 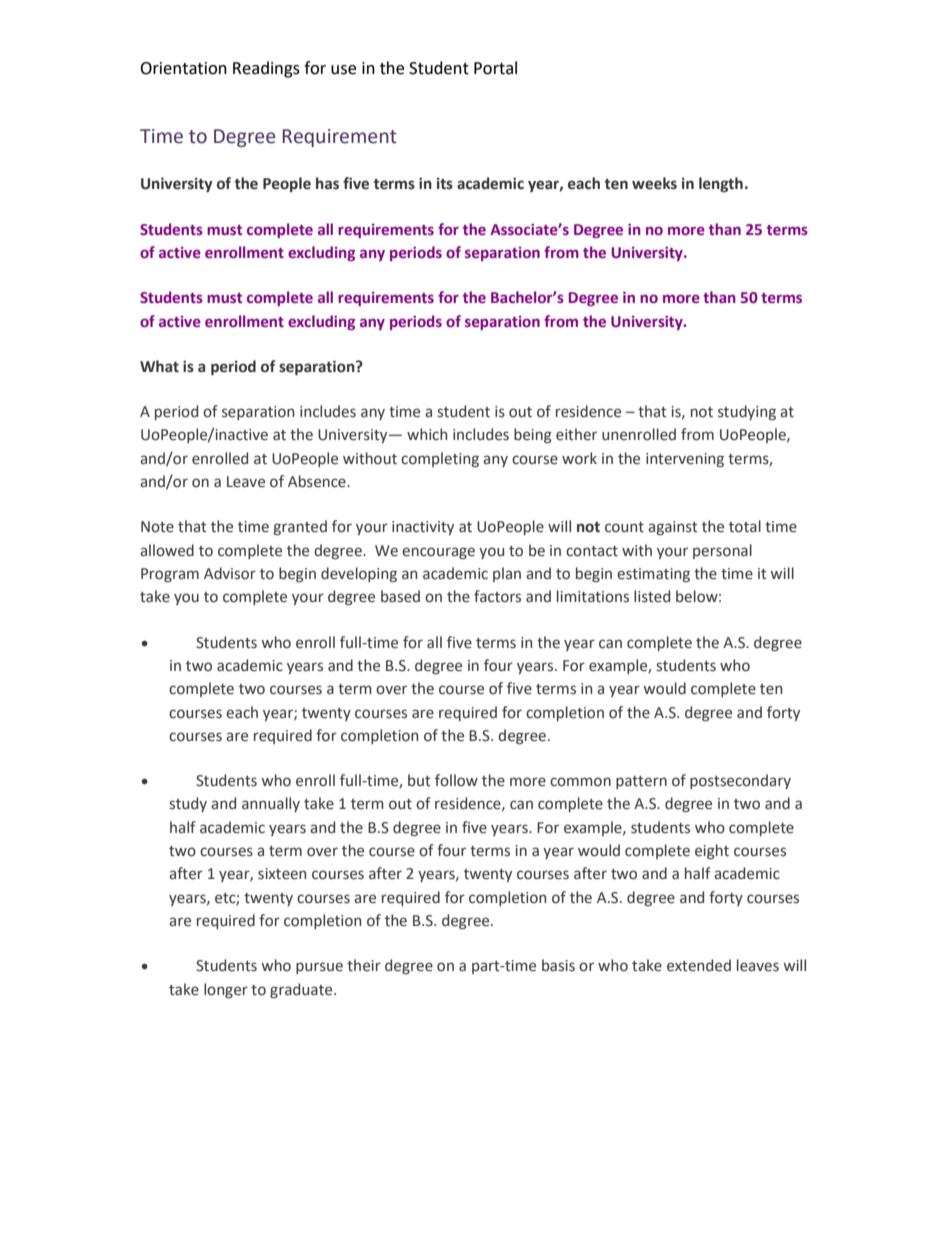 I want to click on longer, so click(x=226, y=990).
